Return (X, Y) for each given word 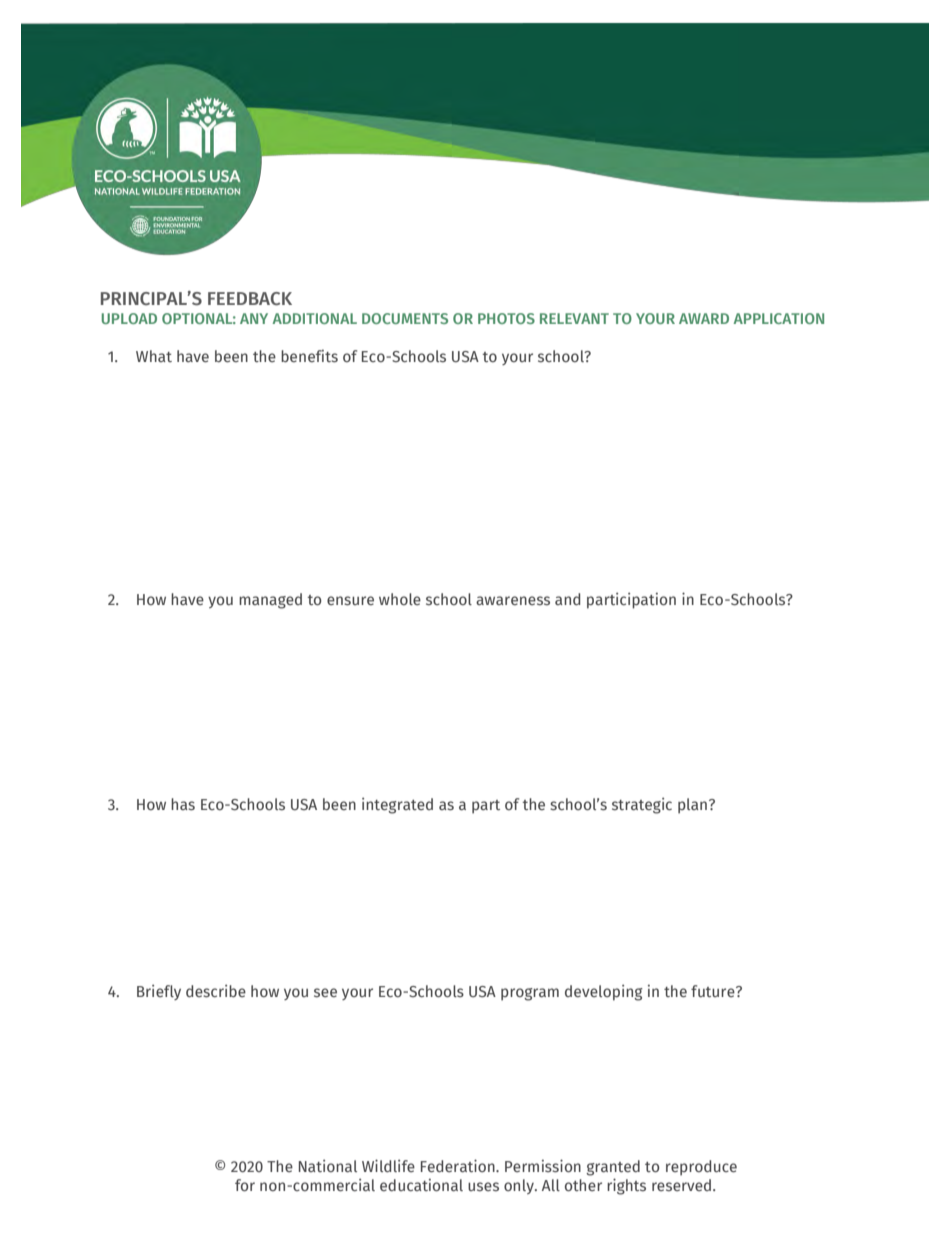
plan (692, 806)
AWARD (704, 318)
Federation (459, 1165)
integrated (397, 805)
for (245, 1185)
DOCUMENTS (405, 318)
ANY (254, 318)
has (183, 804)
